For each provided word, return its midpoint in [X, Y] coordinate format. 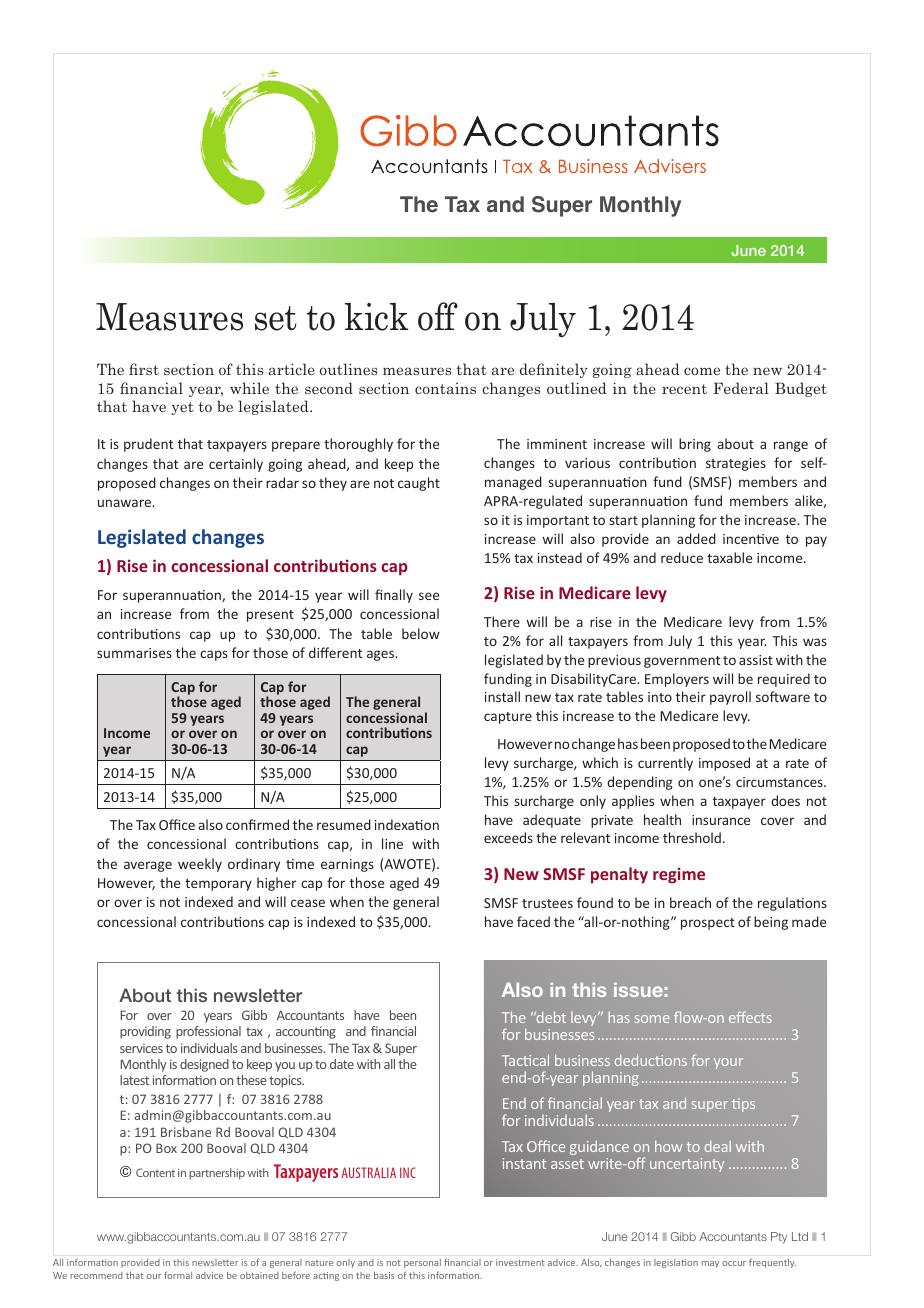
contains [445, 388]
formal [178, 1275]
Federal [741, 388]
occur [734, 1263]
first [144, 369]
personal [422, 1263]
